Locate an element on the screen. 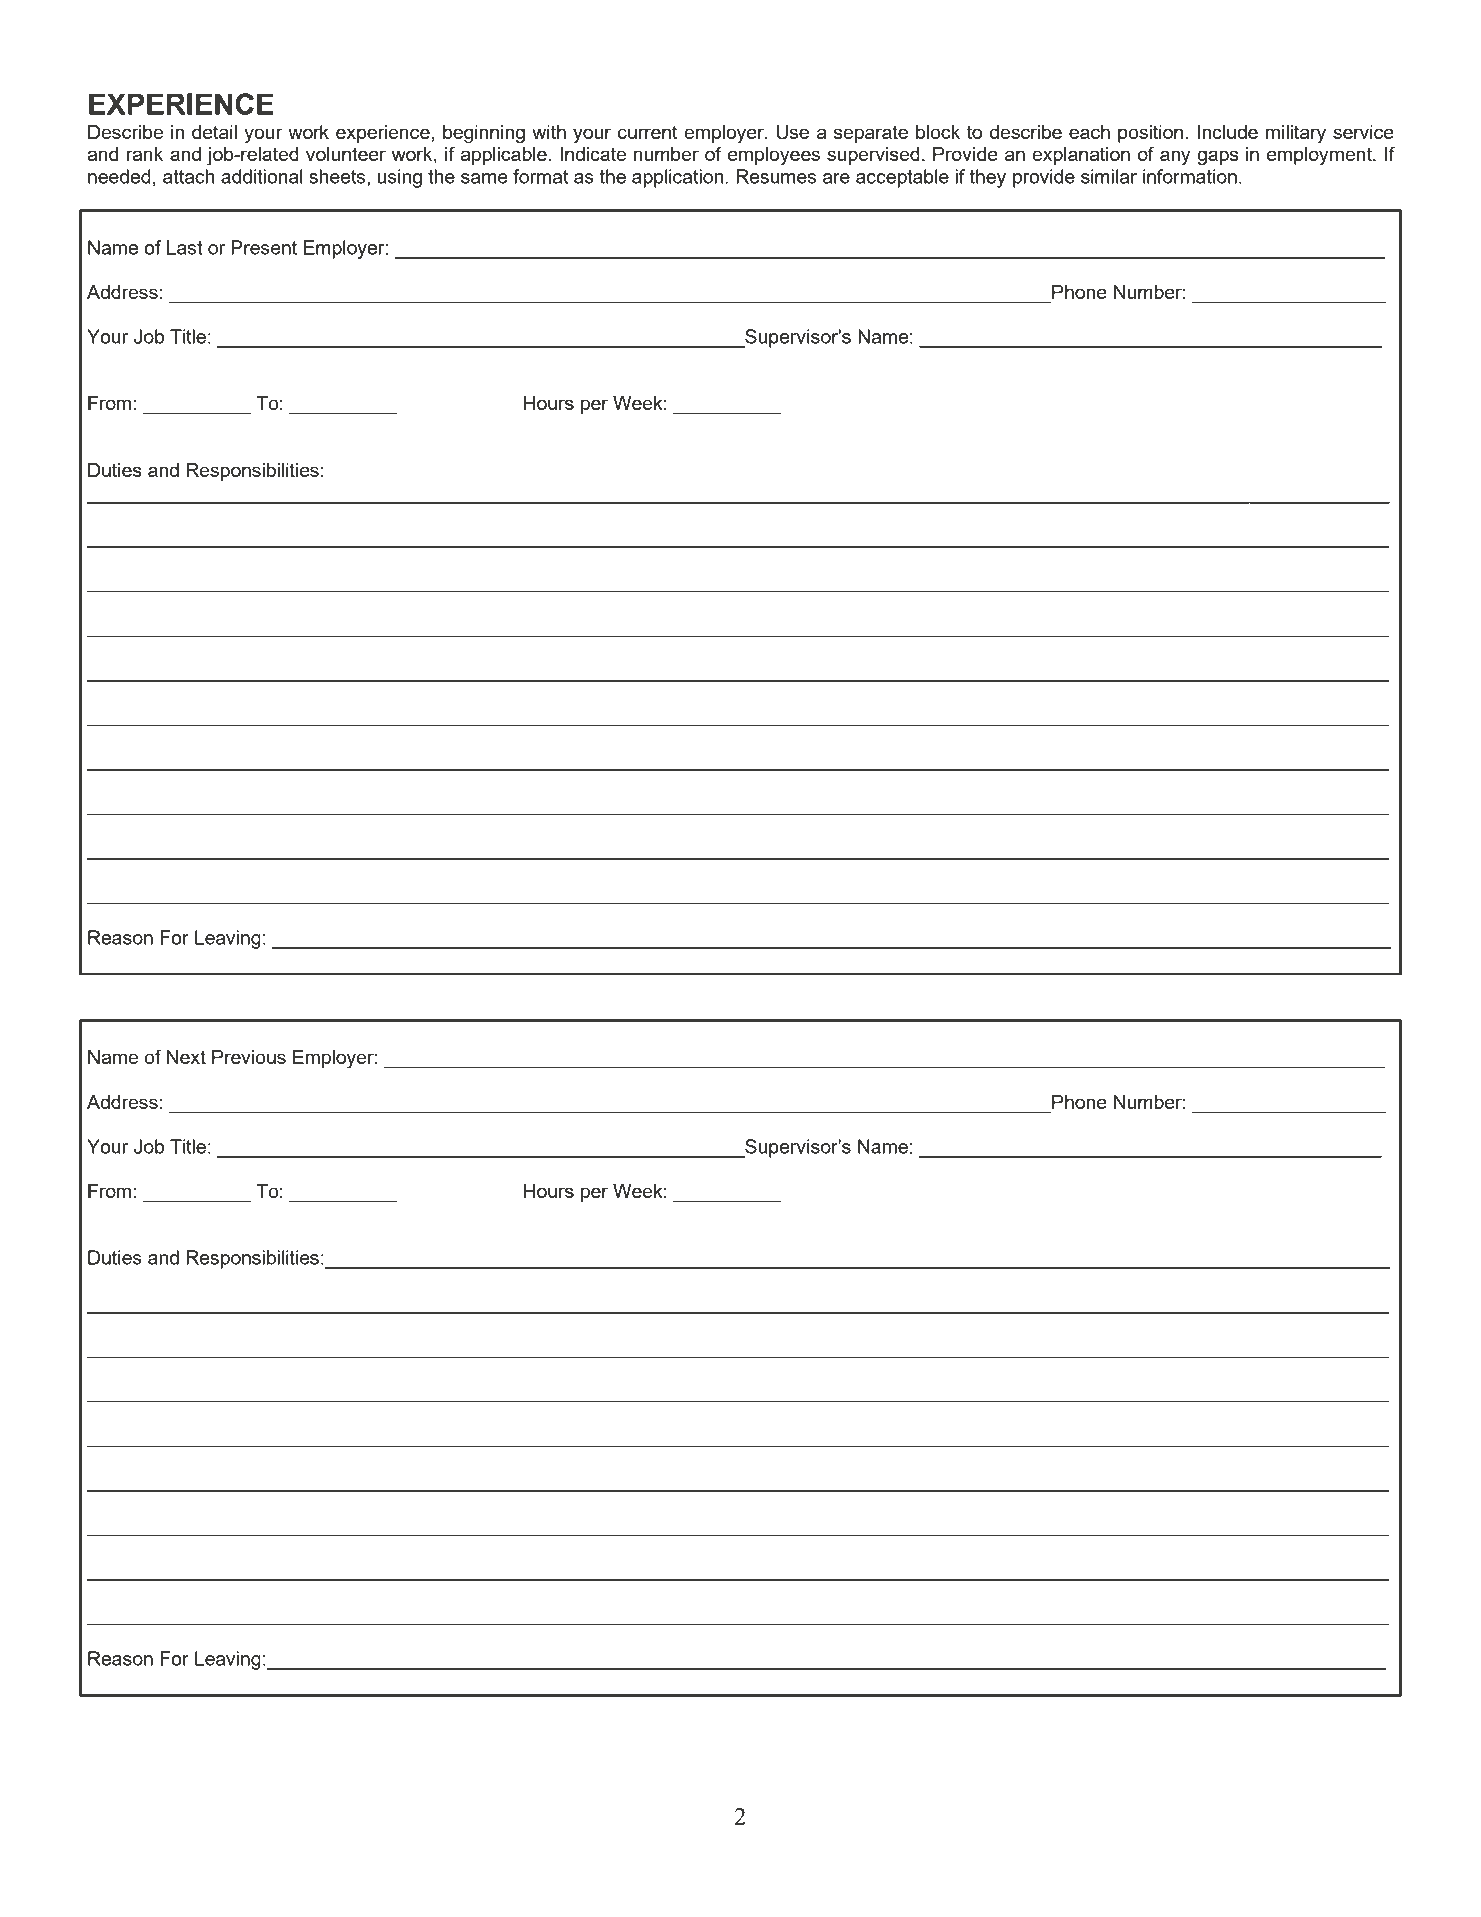 The image size is (1481, 1917). employees is located at coordinates (774, 156).
